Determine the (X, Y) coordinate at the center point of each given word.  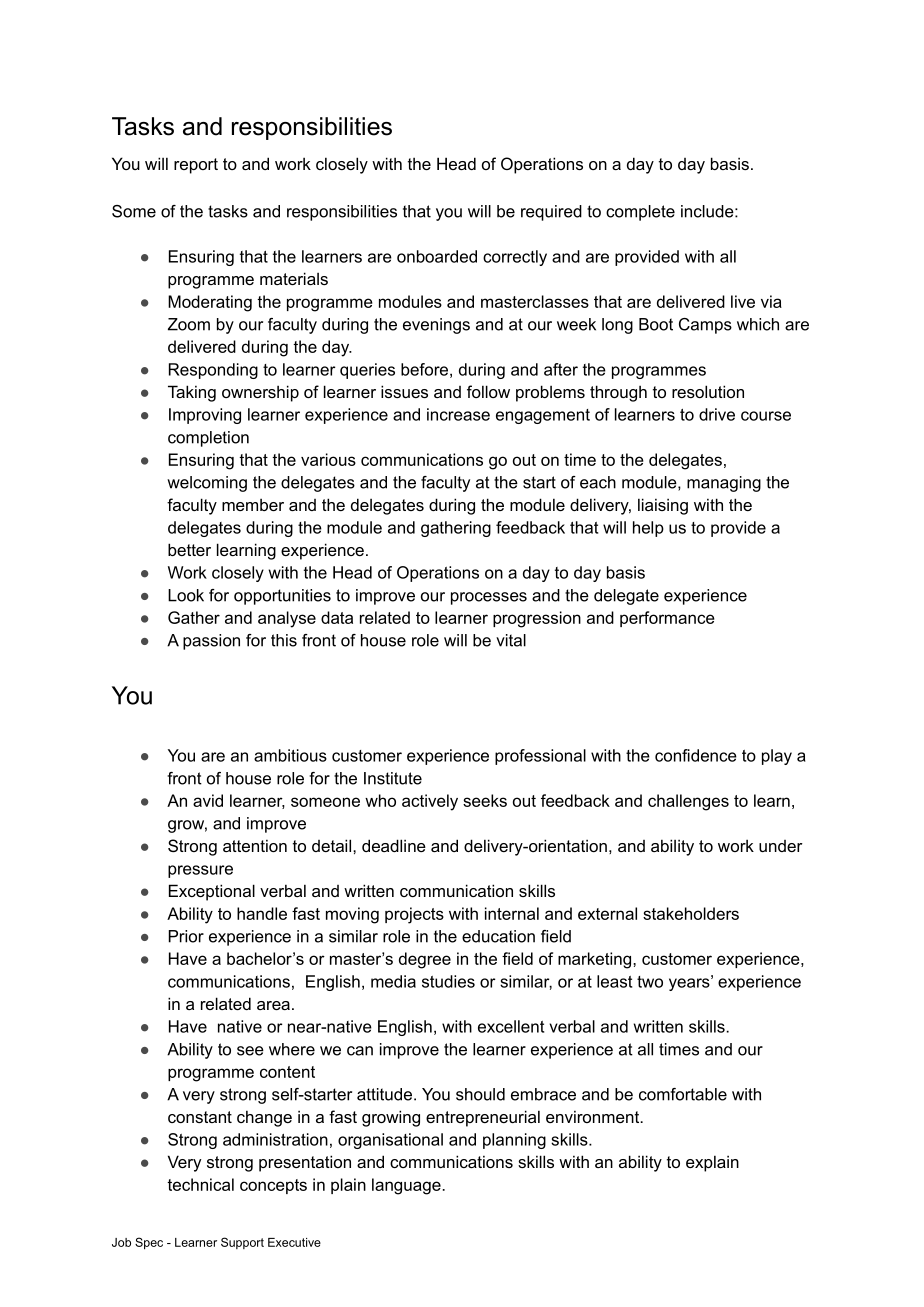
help (648, 529)
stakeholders (691, 913)
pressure (200, 871)
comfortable (683, 1094)
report (196, 166)
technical (200, 1184)
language (407, 1186)
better (189, 549)
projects (414, 915)
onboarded (437, 256)
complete (640, 213)
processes (489, 598)
